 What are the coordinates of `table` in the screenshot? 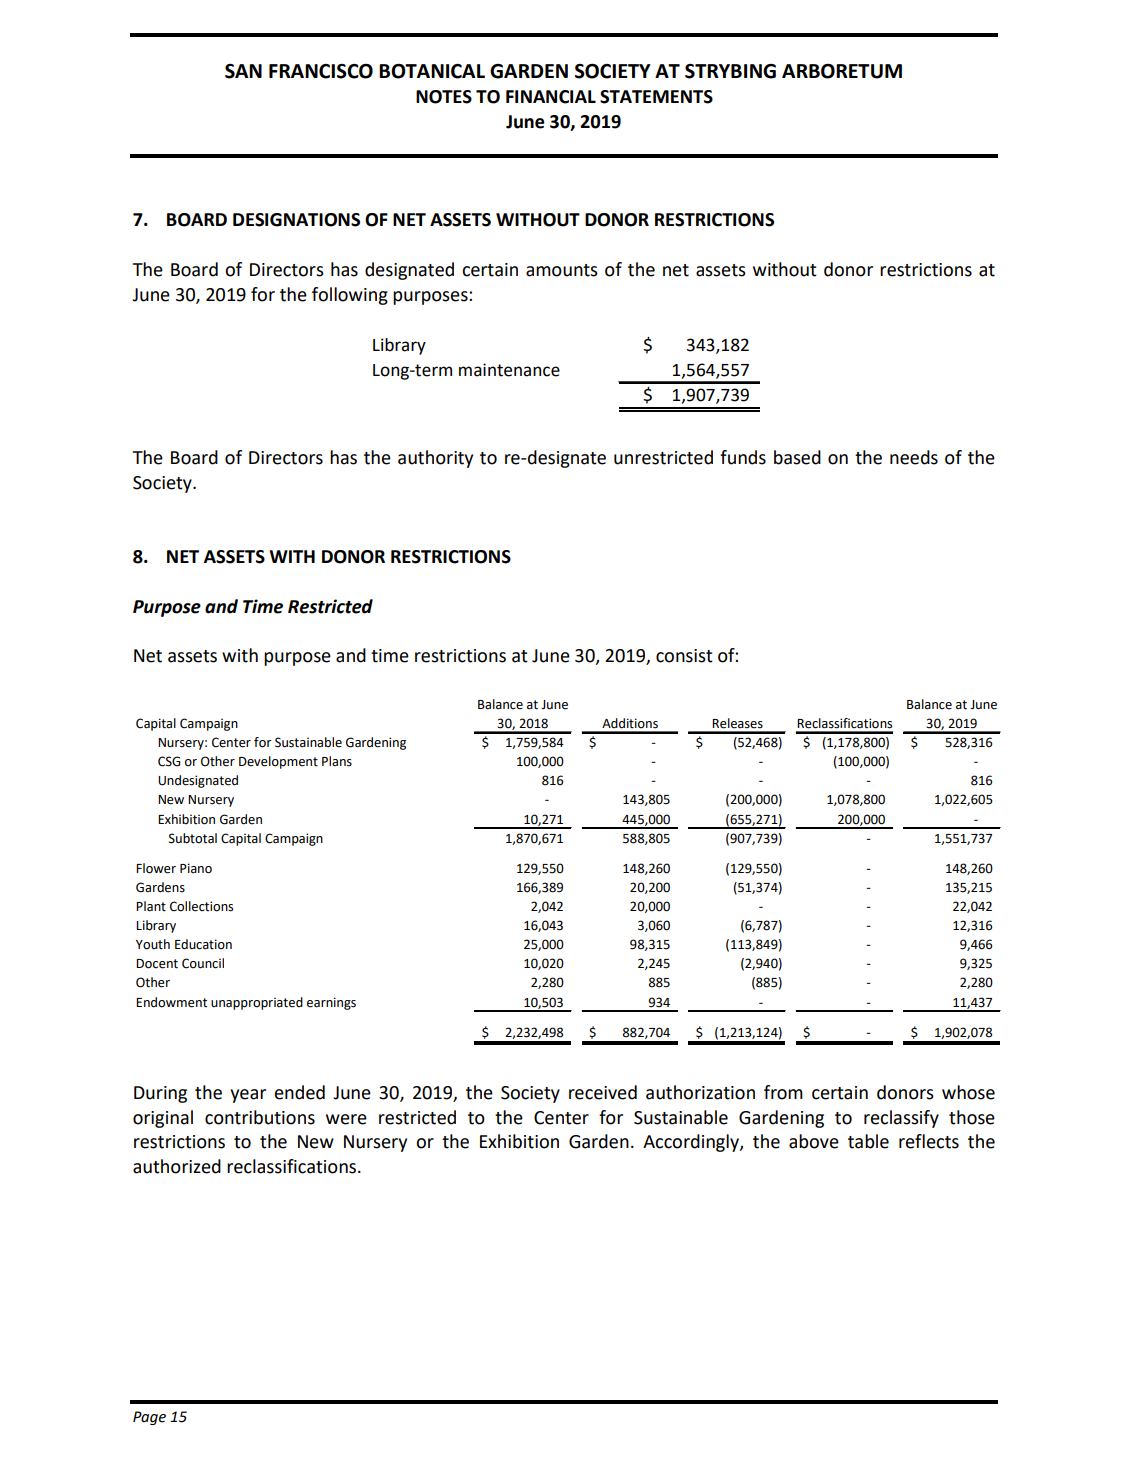 It's located at (868, 1141).
